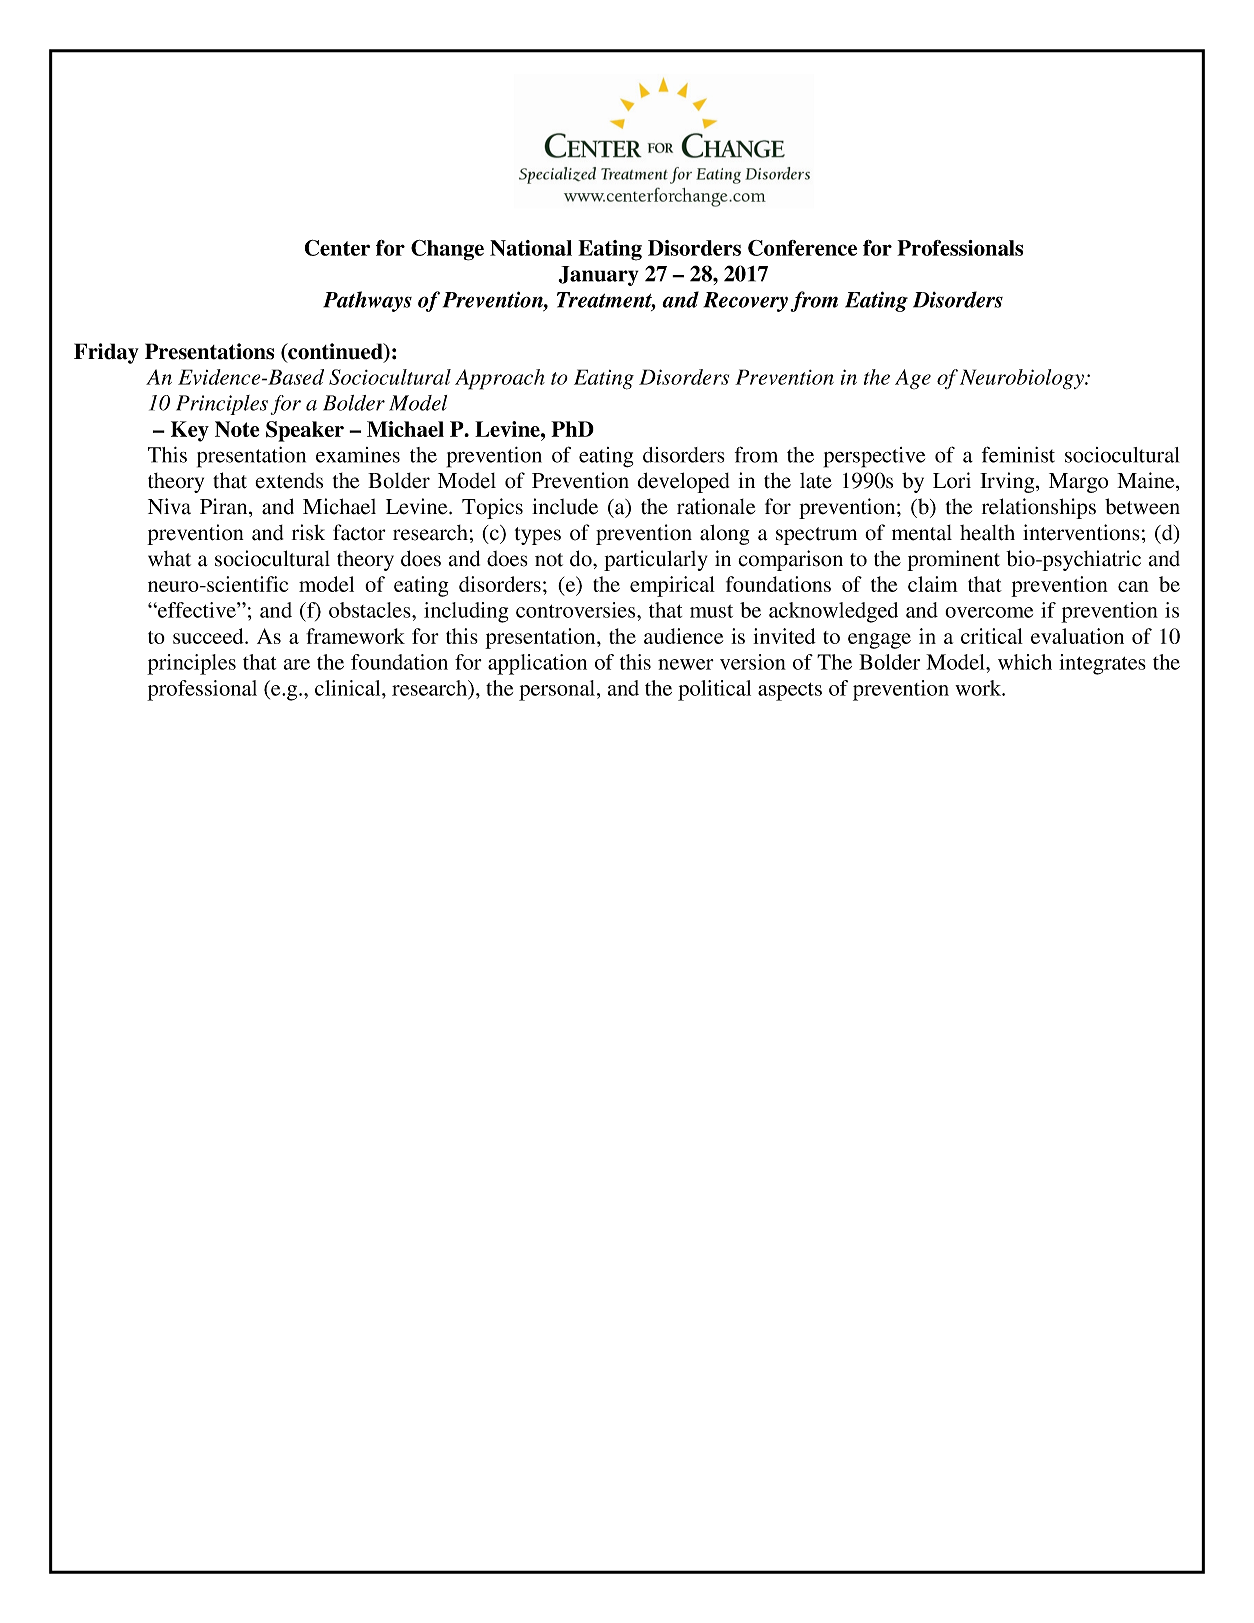 Image resolution: width=1254 pixels, height=1623 pixels. I want to click on Irving, so click(1008, 482).
